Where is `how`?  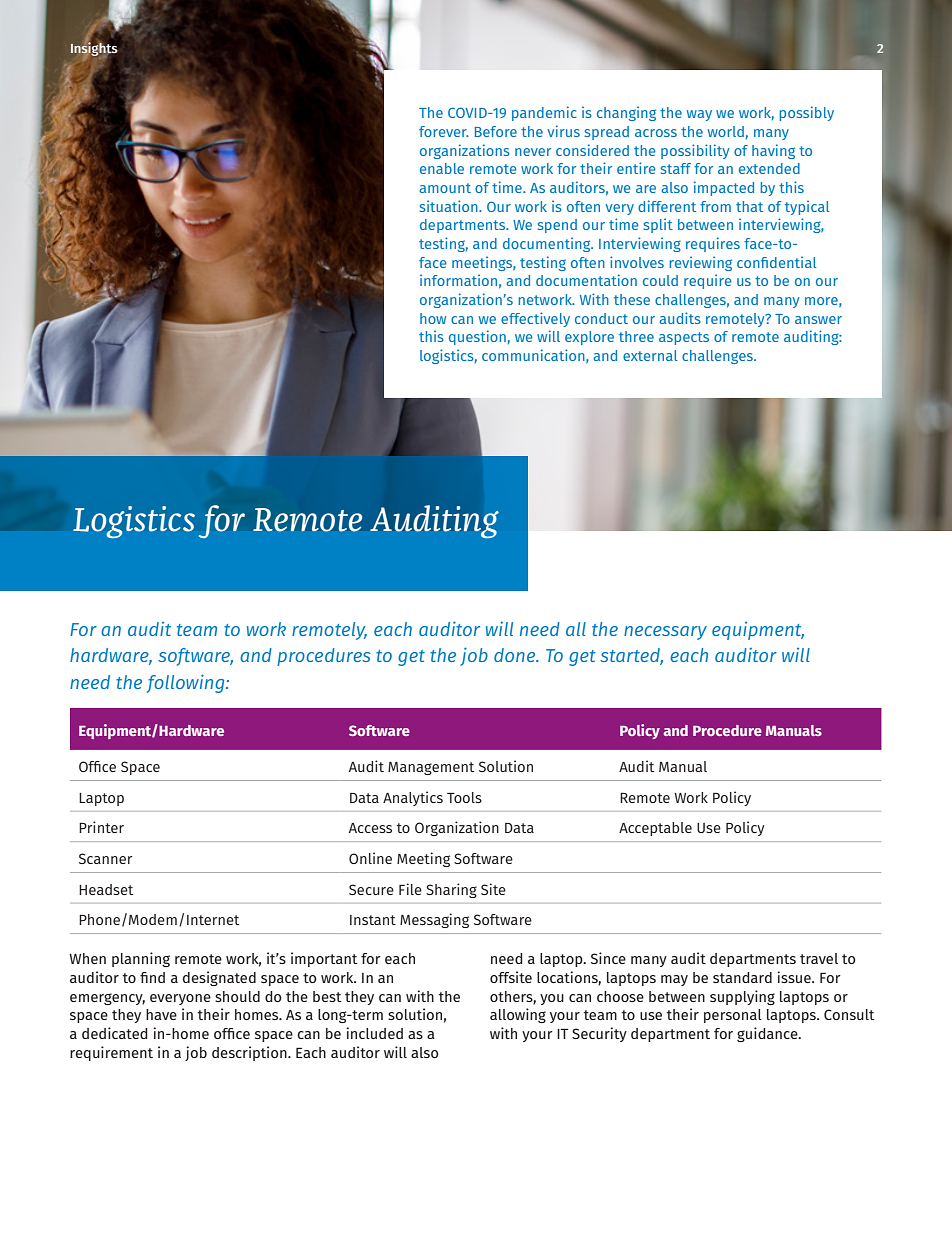 how is located at coordinates (433, 318).
